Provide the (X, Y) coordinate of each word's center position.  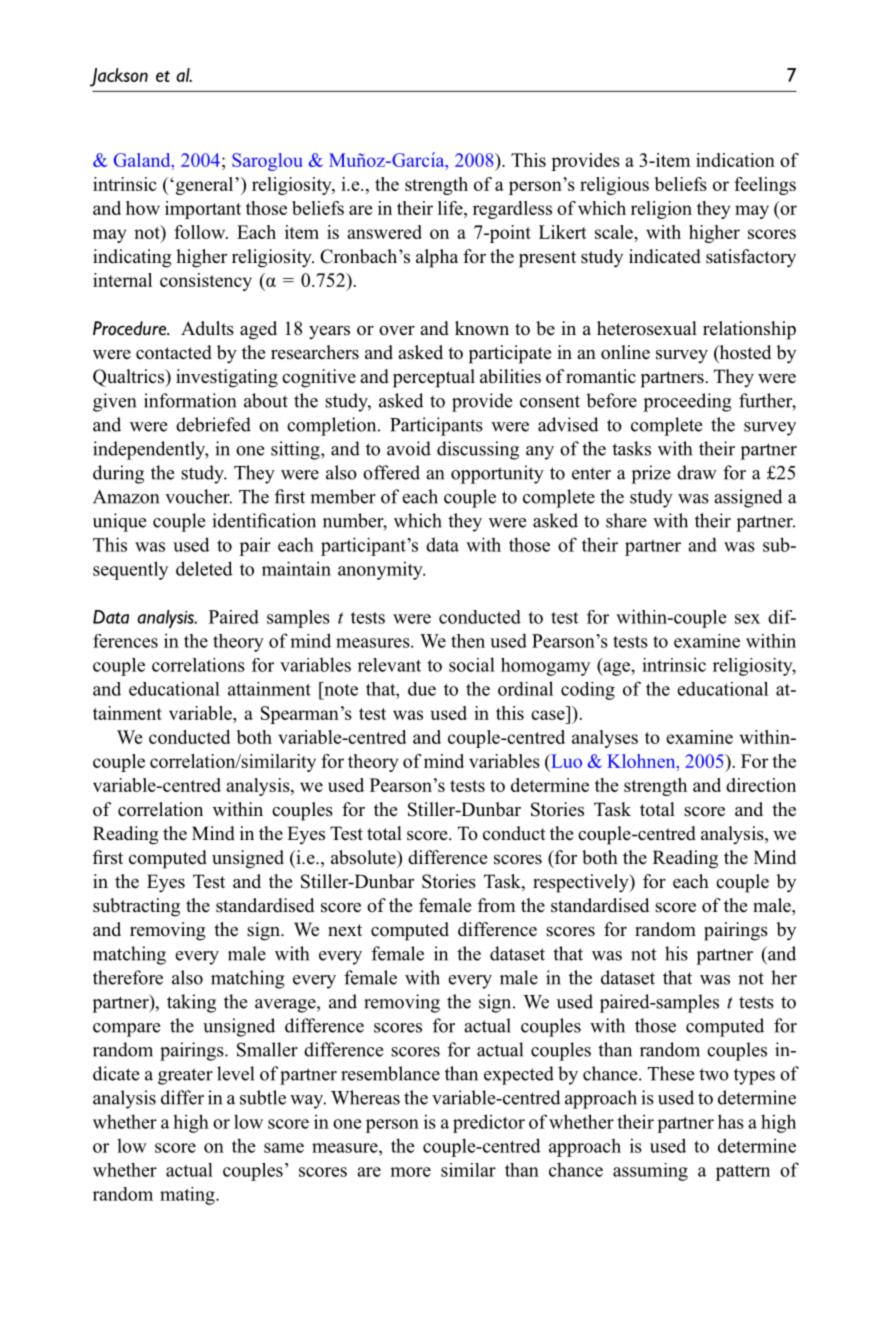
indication (735, 160)
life (451, 209)
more (410, 1172)
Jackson (119, 77)
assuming (650, 1172)
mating (188, 1196)
